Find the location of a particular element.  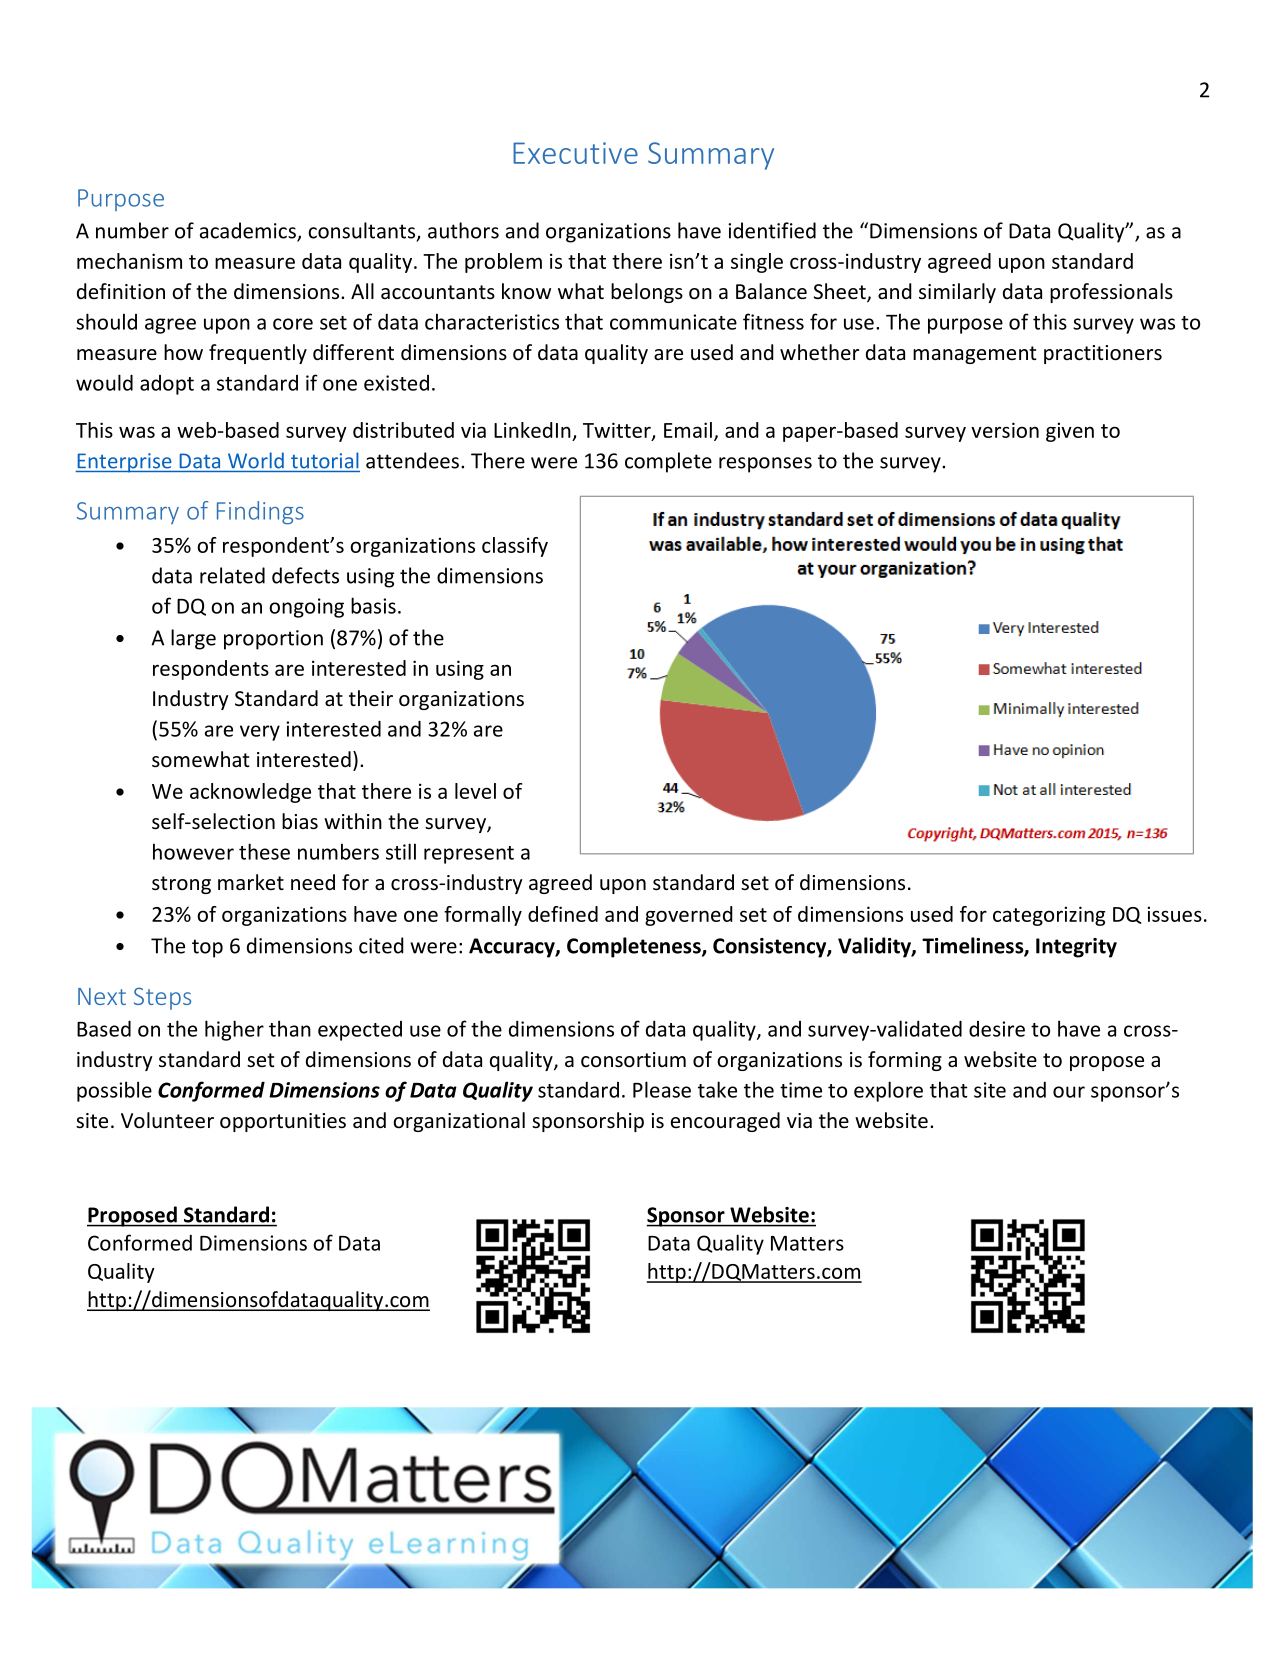

Executive is located at coordinates (575, 153).
